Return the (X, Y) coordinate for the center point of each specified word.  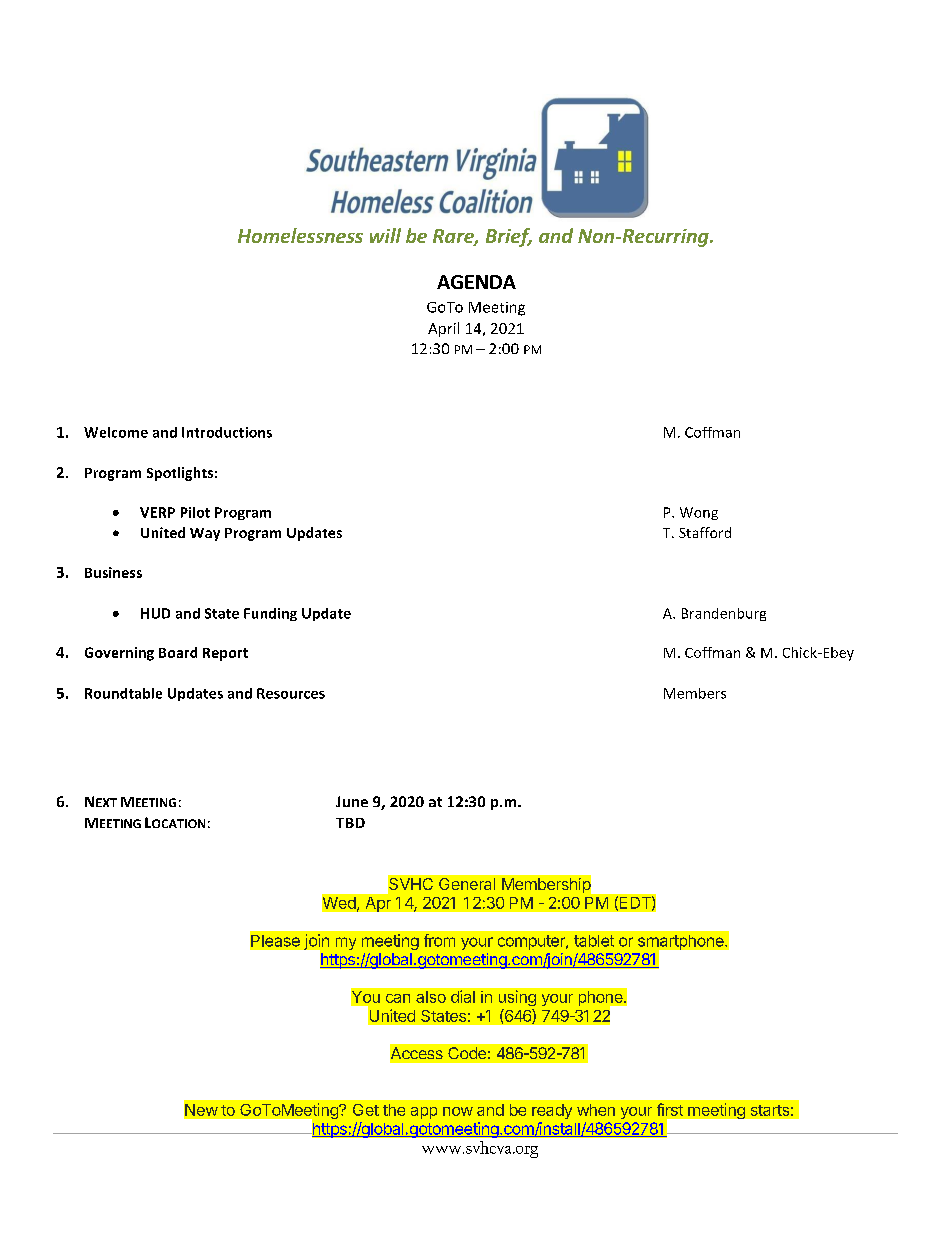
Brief (509, 237)
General (467, 884)
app (424, 1113)
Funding (270, 614)
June (352, 801)
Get (366, 1110)
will (385, 235)
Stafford (705, 532)
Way (205, 534)
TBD (350, 823)
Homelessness (300, 235)
